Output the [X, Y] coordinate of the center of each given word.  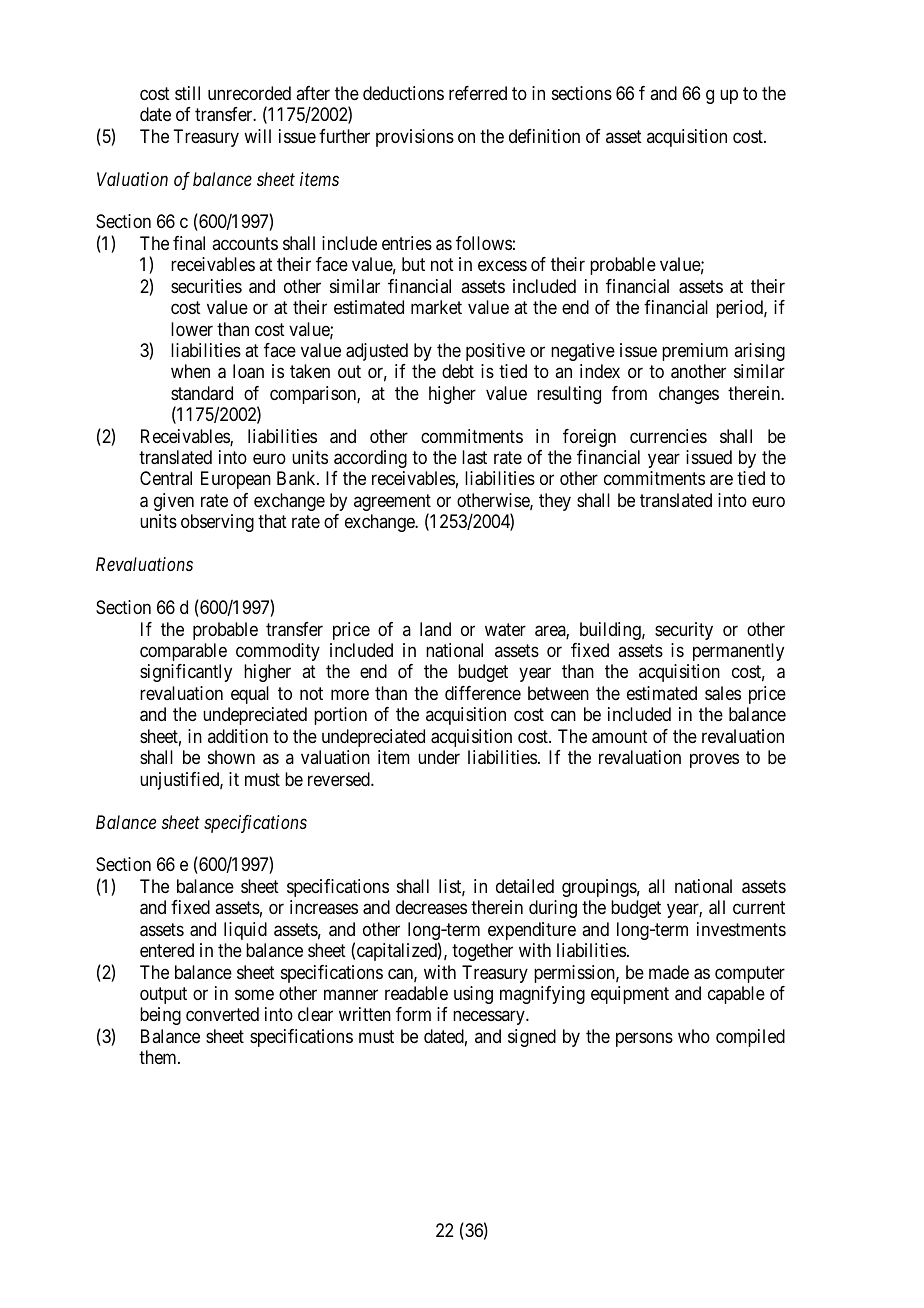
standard [202, 393]
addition [238, 736]
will [257, 136]
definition [544, 136]
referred [478, 93]
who [694, 1036]
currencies [668, 436]
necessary [490, 1018]
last [474, 457]
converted [222, 1014]
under [439, 757]
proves [714, 761]
